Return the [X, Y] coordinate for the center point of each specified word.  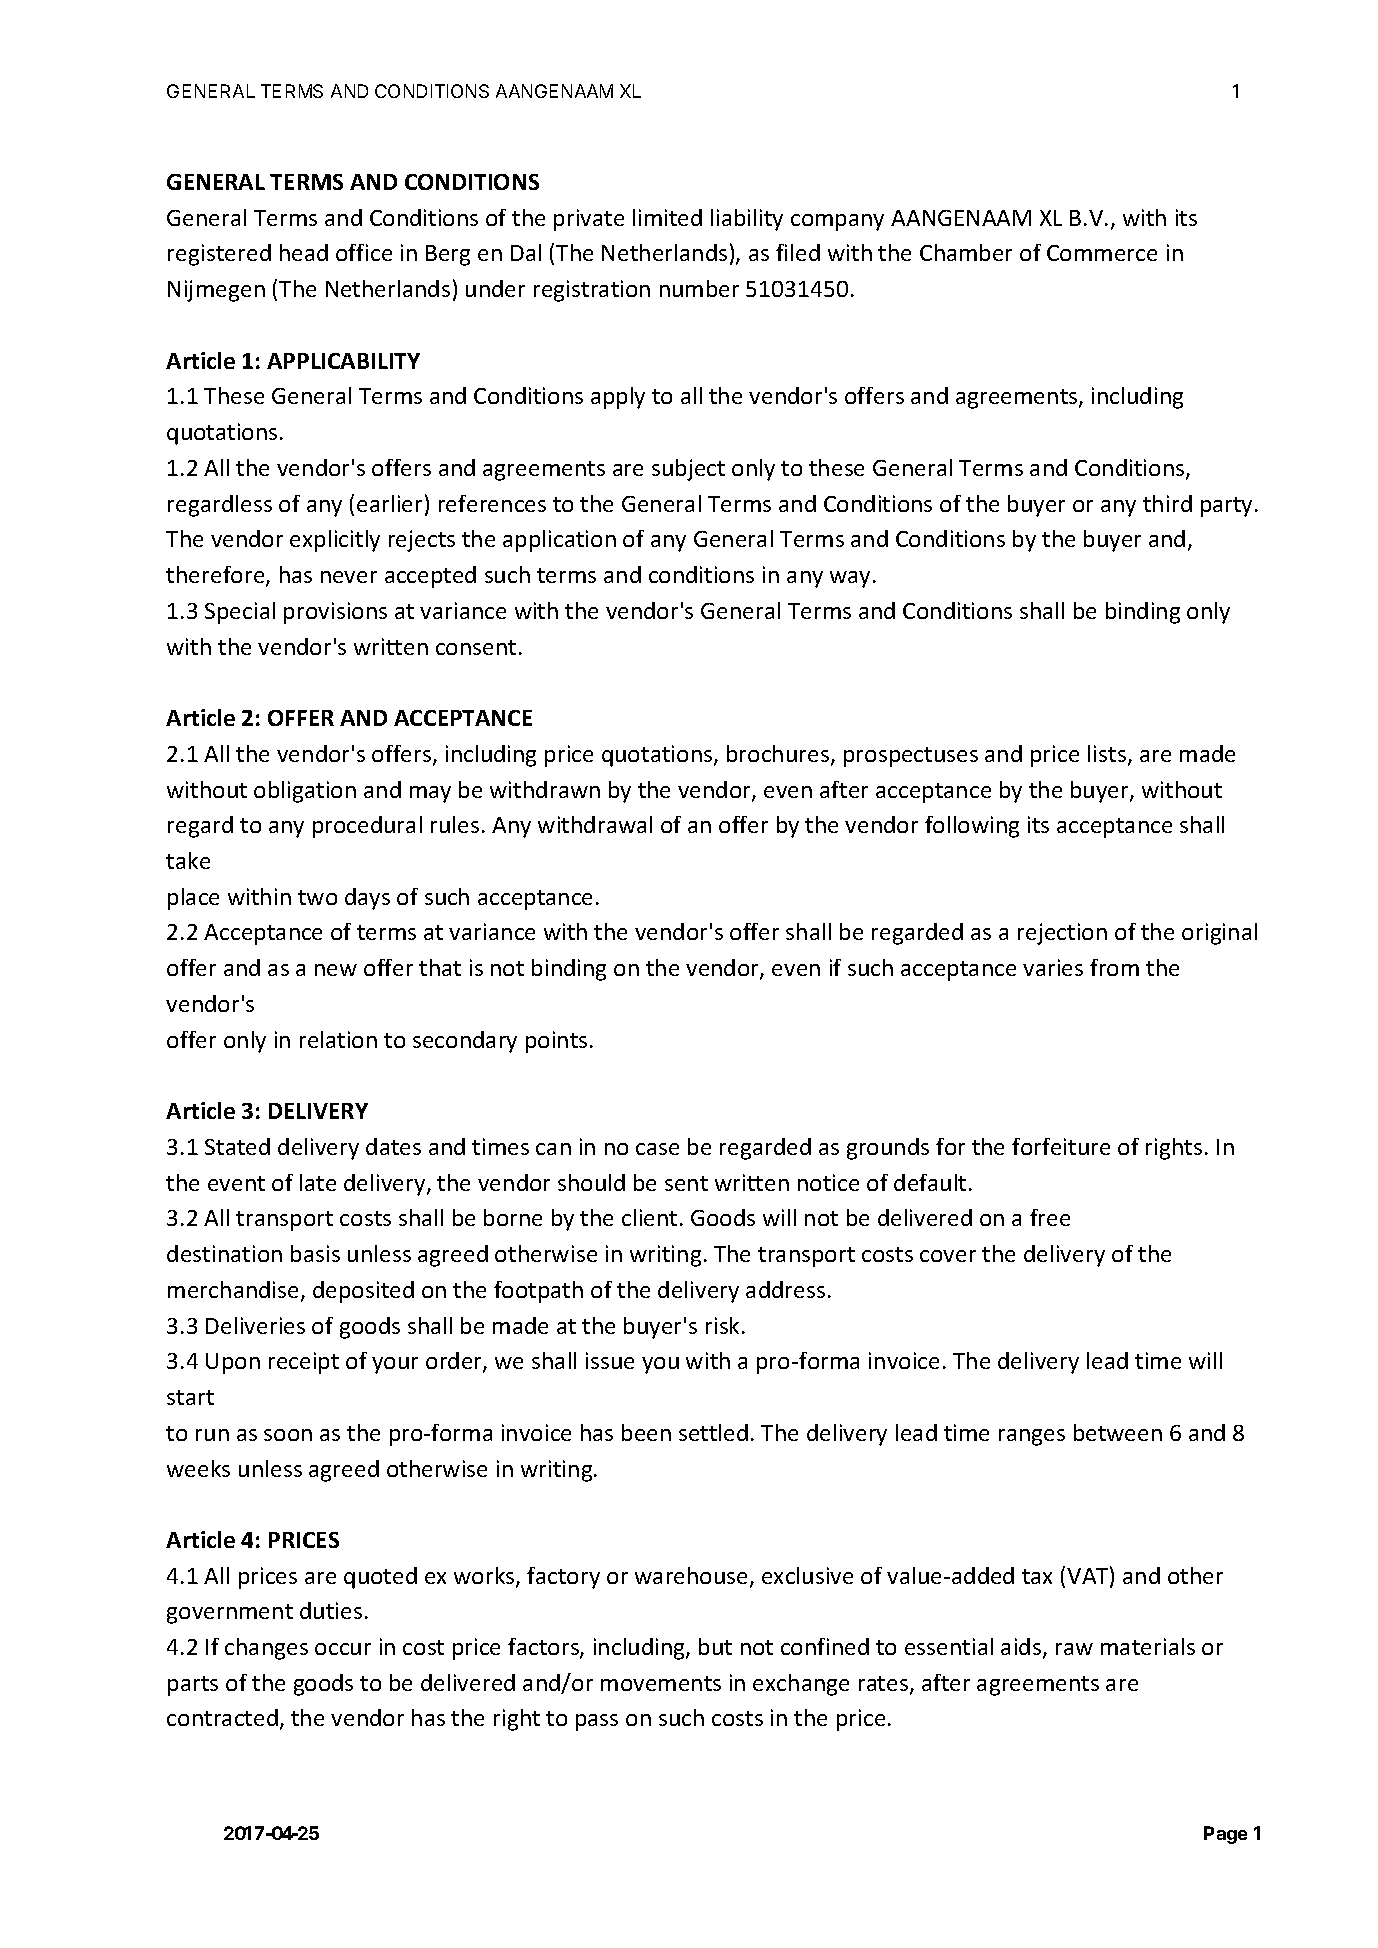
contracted [222, 1717]
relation [338, 1039]
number [699, 288]
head [304, 252]
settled [713, 1432]
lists [1108, 755]
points [556, 1042]
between [1118, 1432]
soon [288, 1435]
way [850, 579]
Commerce [1102, 253]
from [1114, 967]
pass [597, 1722]
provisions [335, 613]
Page [1225, 1835]
